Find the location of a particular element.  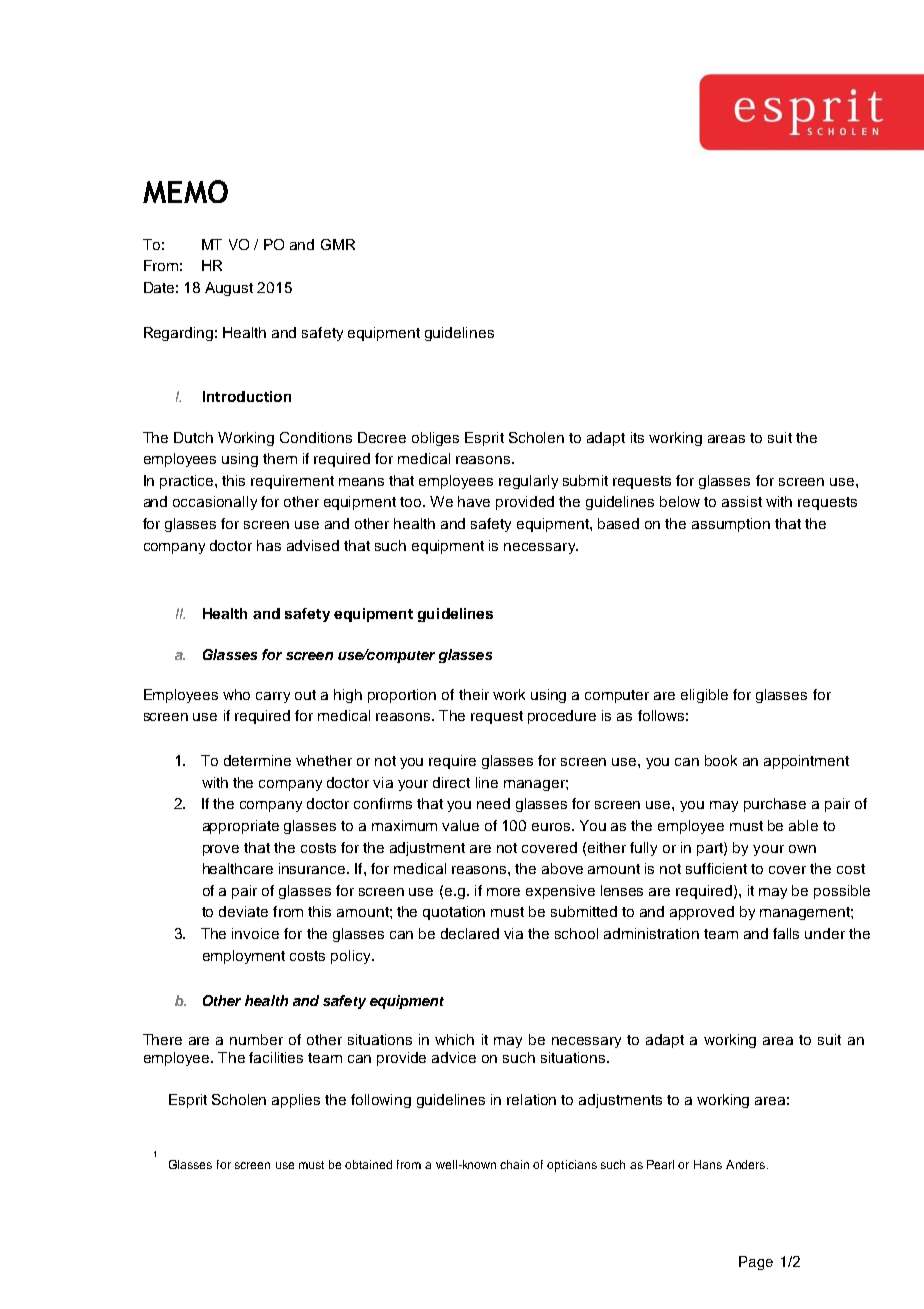

book is located at coordinates (721, 760).
